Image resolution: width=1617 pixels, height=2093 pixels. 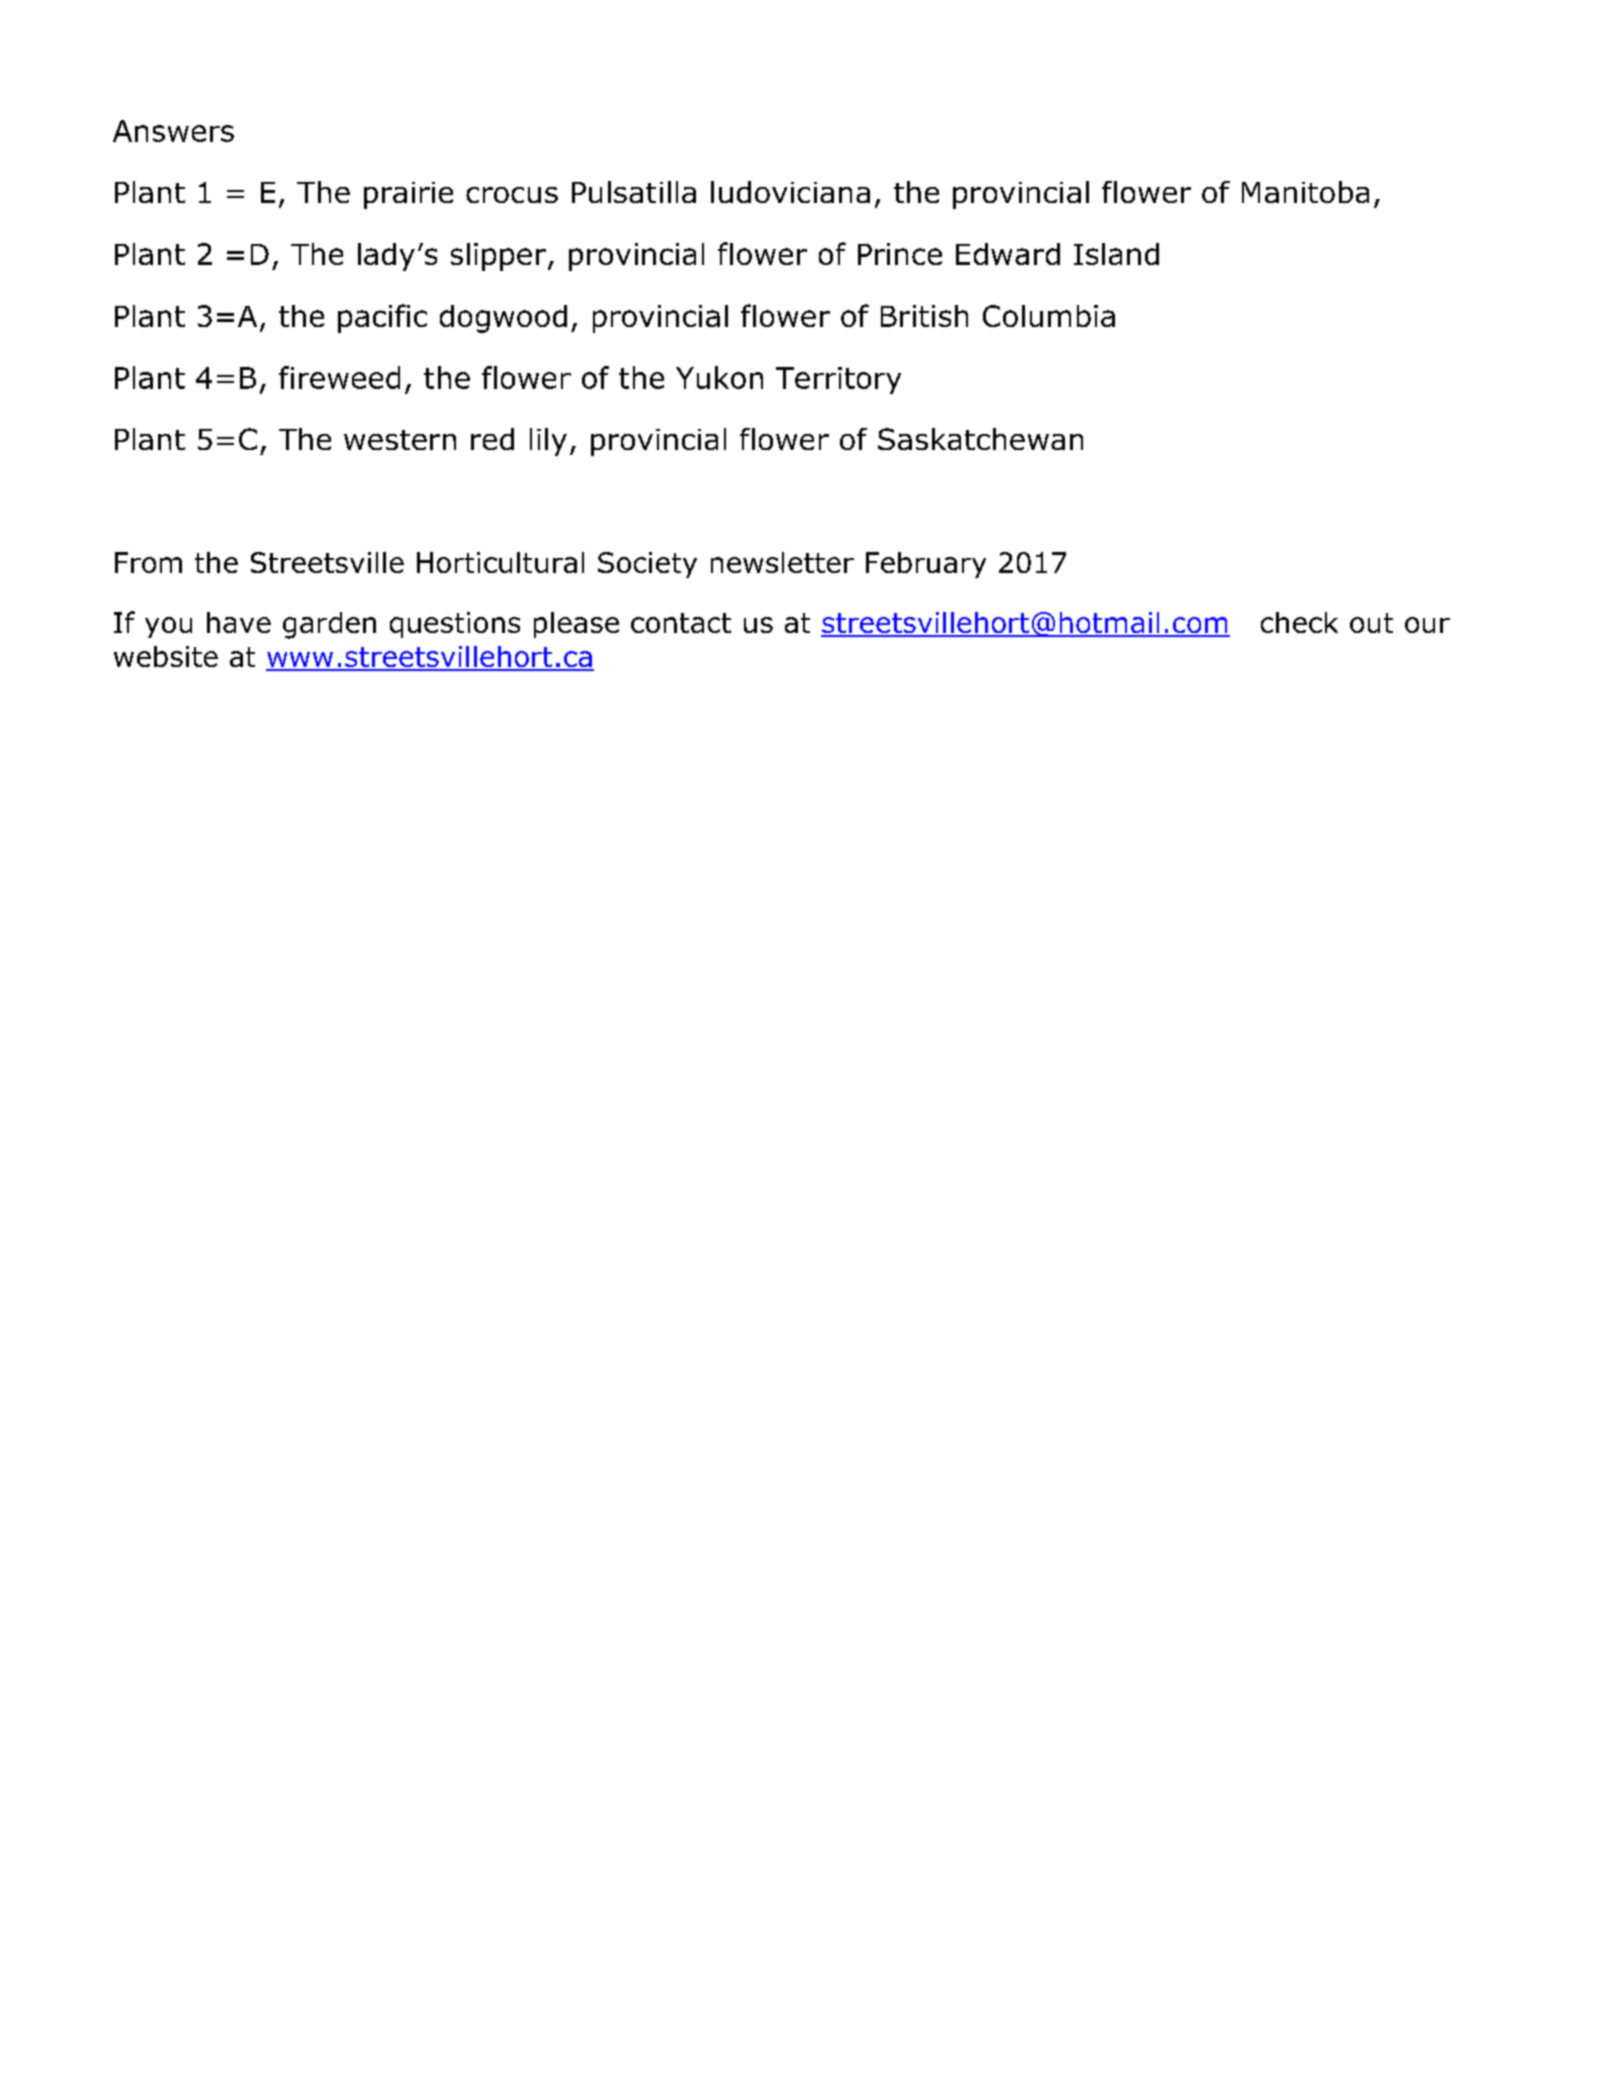 I want to click on garden, so click(x=329, y=625).
